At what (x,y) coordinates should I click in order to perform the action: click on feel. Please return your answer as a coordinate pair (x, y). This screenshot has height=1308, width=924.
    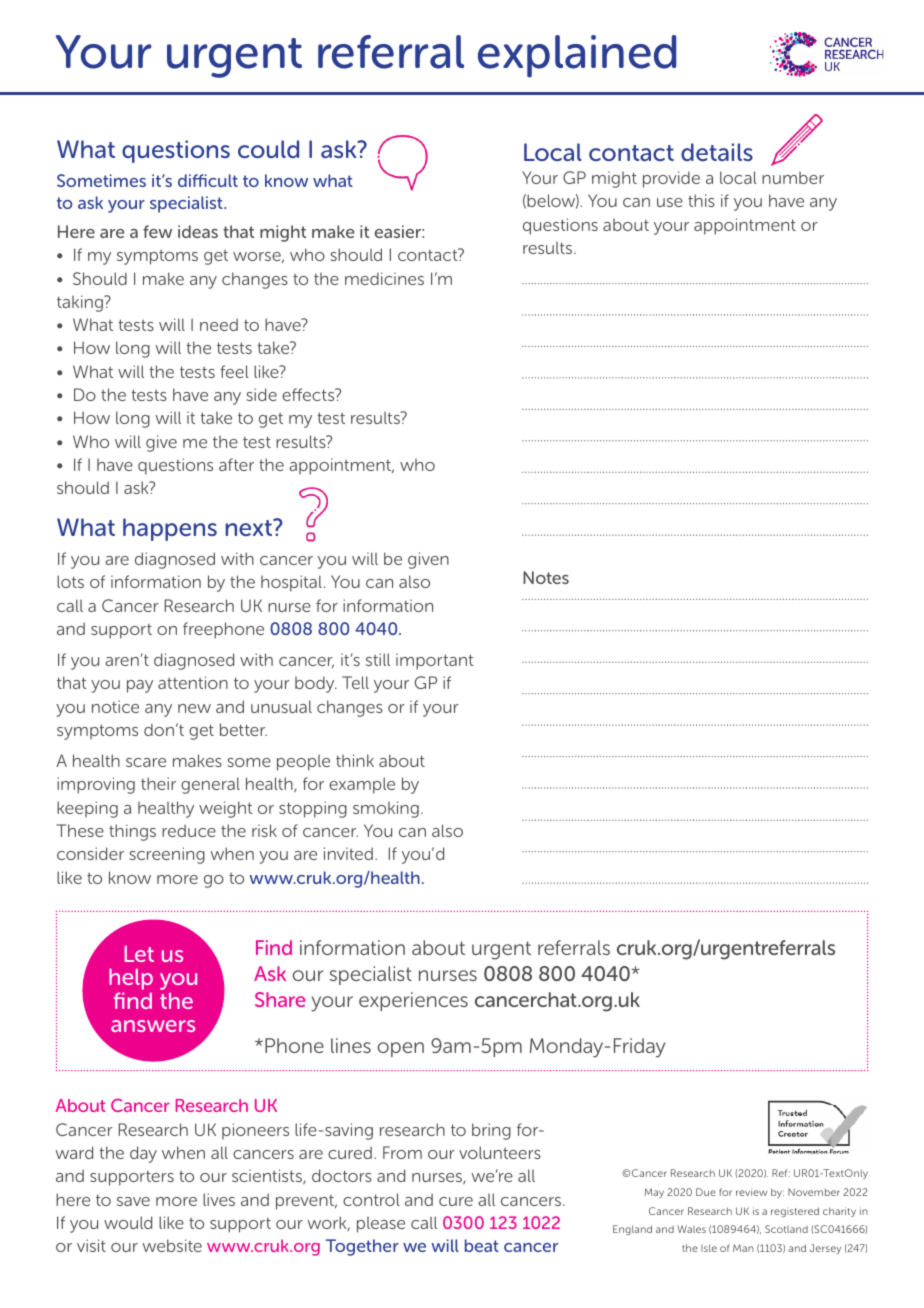
    Looking at the image, I should click on (235, 371).
